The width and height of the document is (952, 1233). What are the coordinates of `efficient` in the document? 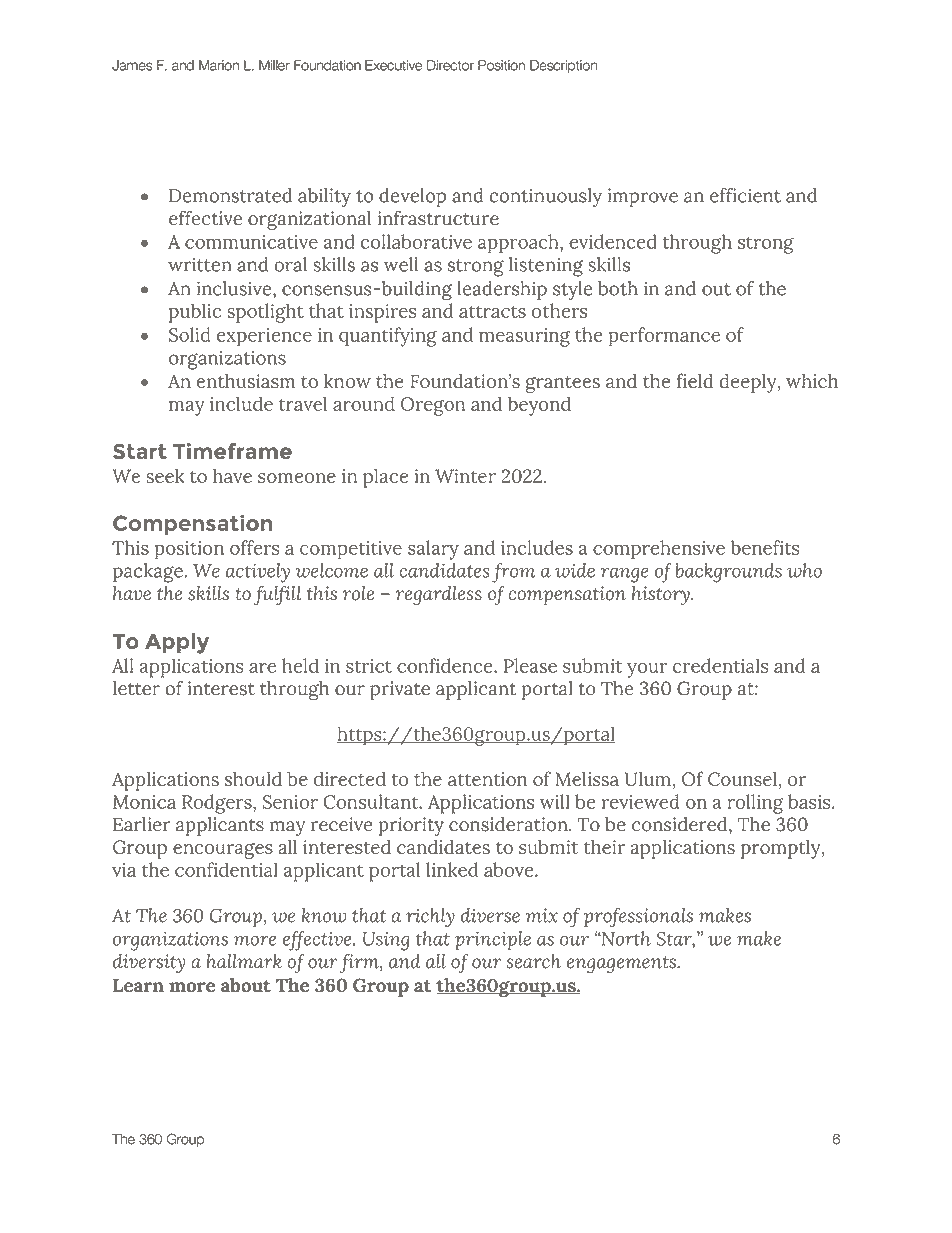 It's located at (745, 195).
